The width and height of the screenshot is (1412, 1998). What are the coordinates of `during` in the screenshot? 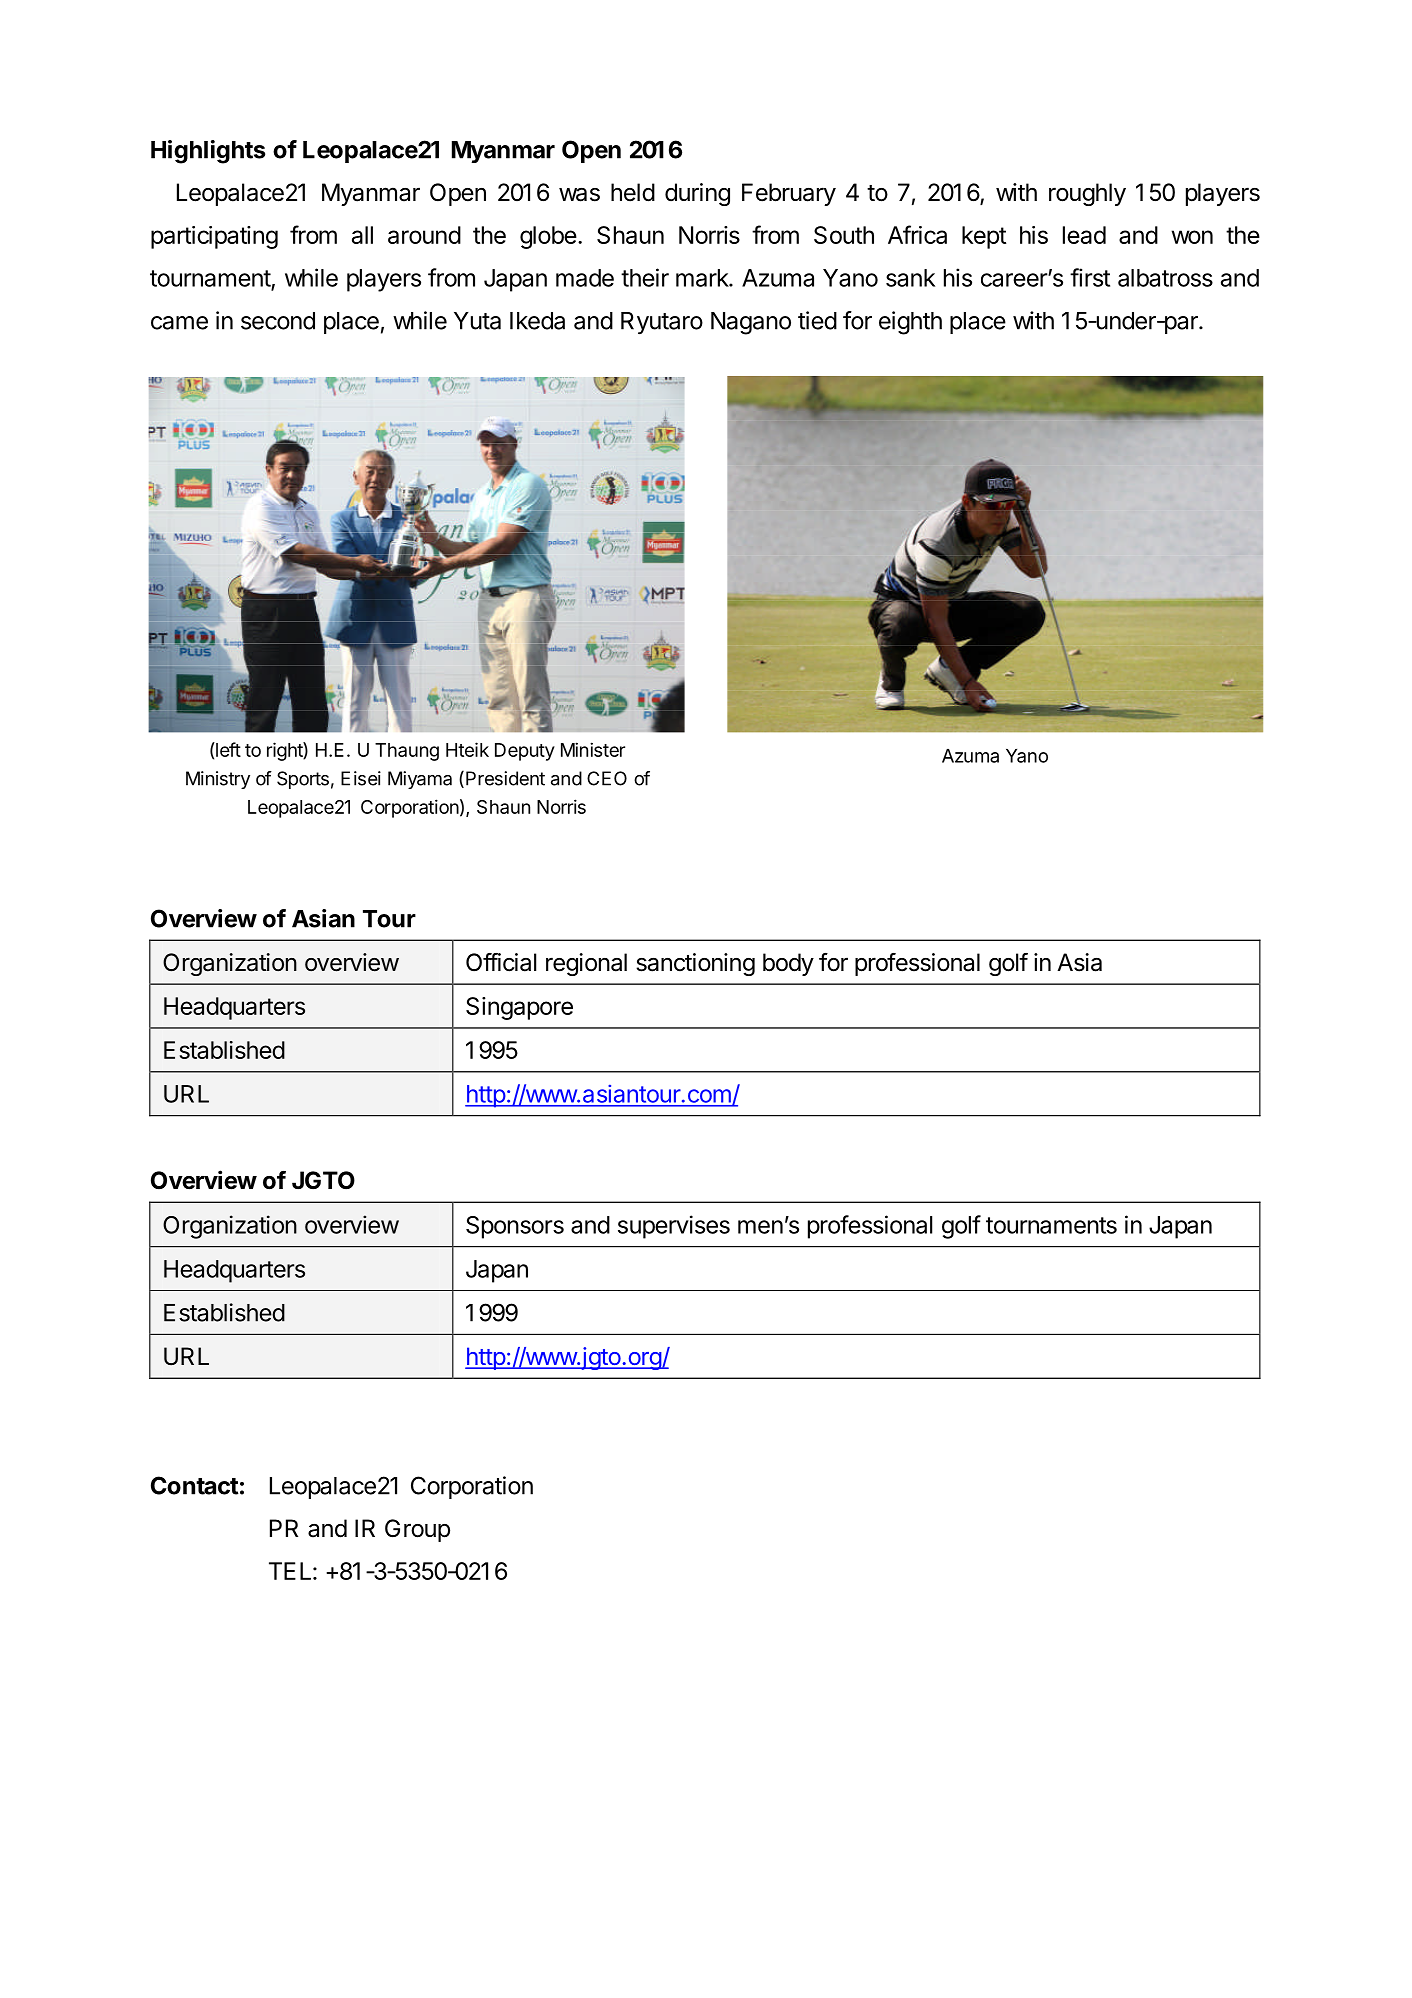 It's located at (697, 194).
